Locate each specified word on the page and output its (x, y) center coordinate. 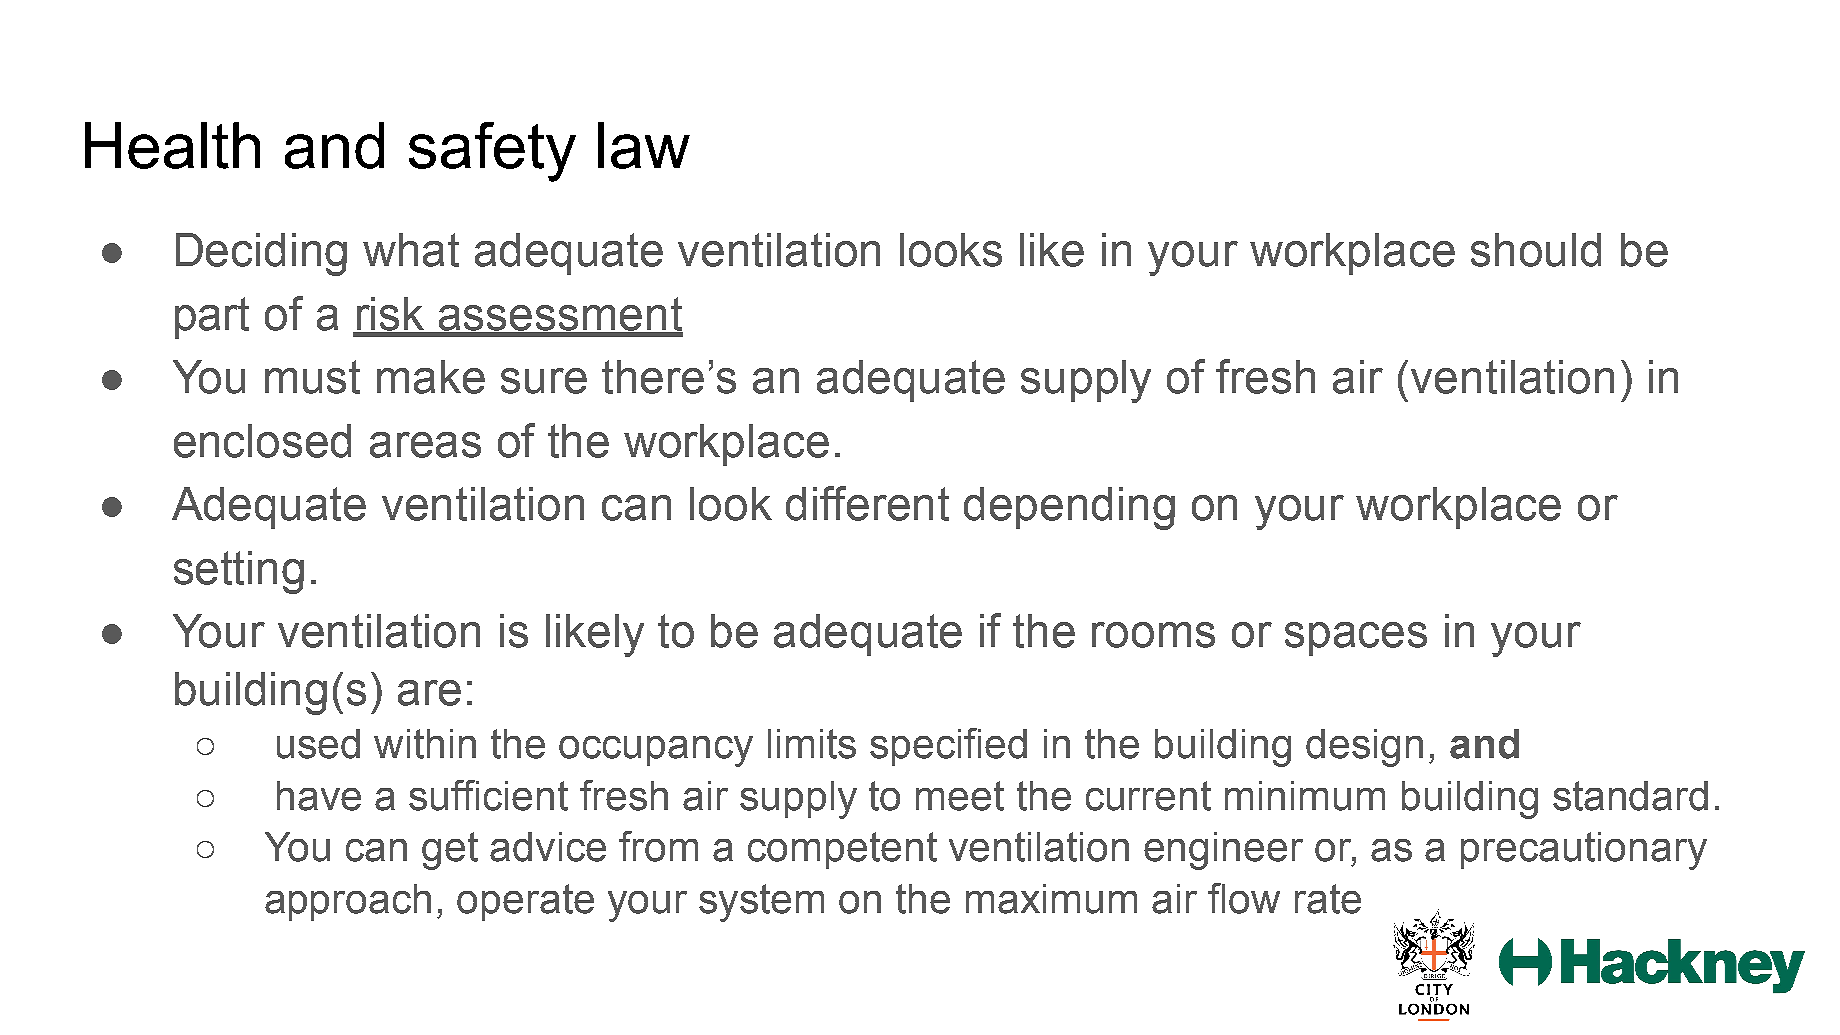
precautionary (1584, 851)
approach (348, 902)
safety (492, 152)
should (1536, 250)
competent (842, 850)
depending (1069, 508)
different (867, 503)
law (644, 145)
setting (239, 572)
